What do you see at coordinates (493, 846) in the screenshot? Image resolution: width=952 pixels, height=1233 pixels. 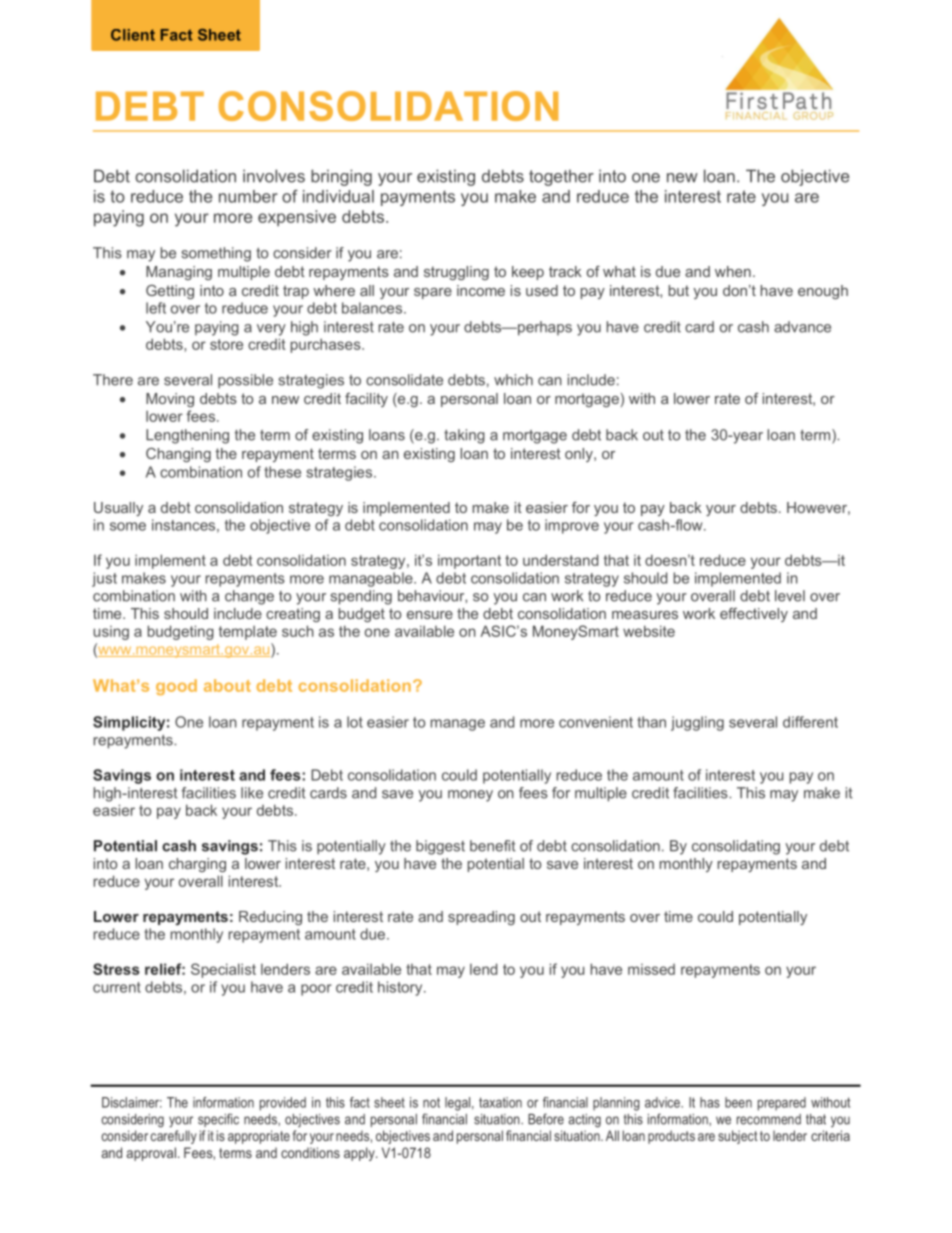 I see `benefit` at bounding box center [493, 846].
